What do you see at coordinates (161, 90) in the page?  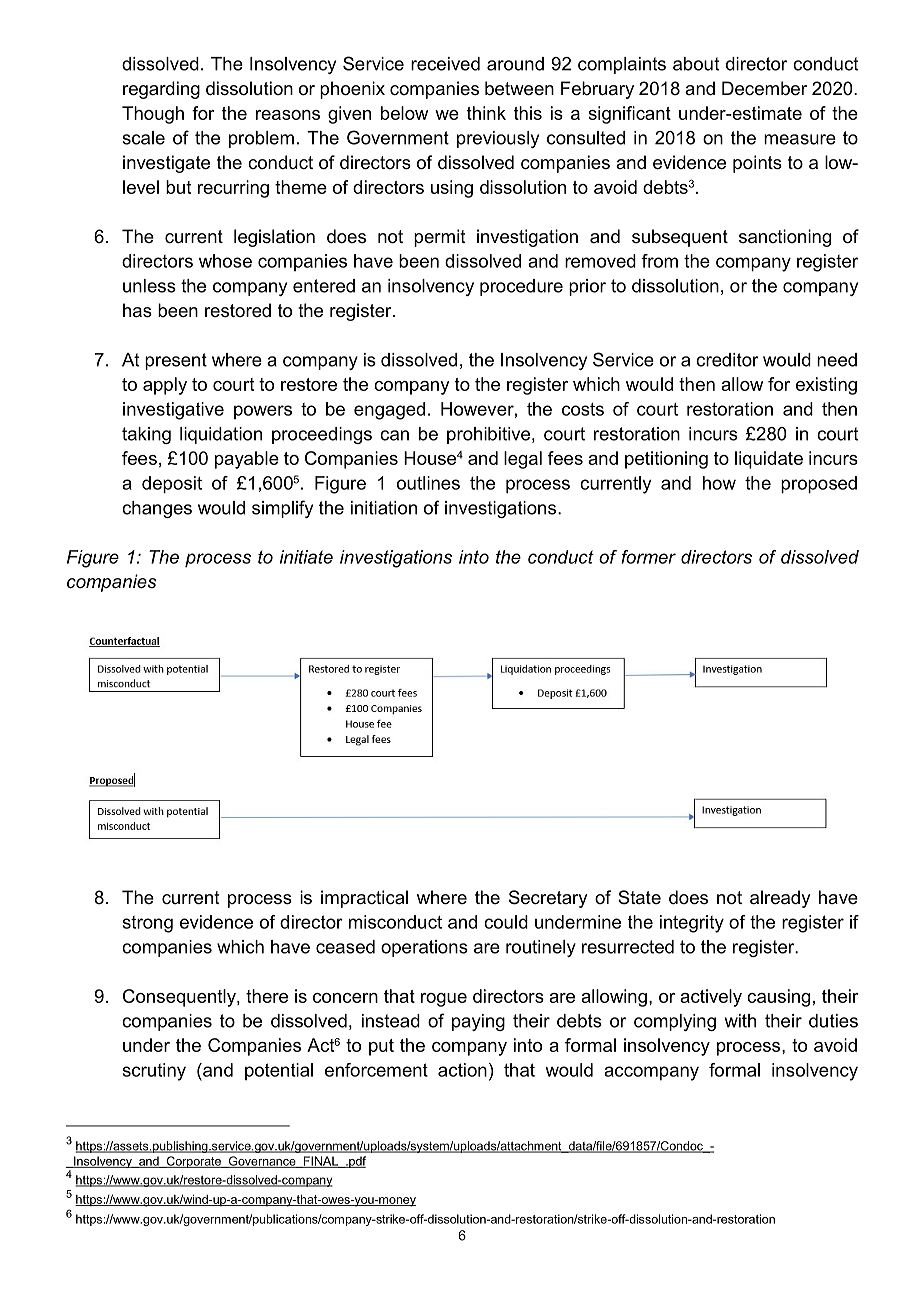 I see `regarding` at bounding box center [161, 90].
